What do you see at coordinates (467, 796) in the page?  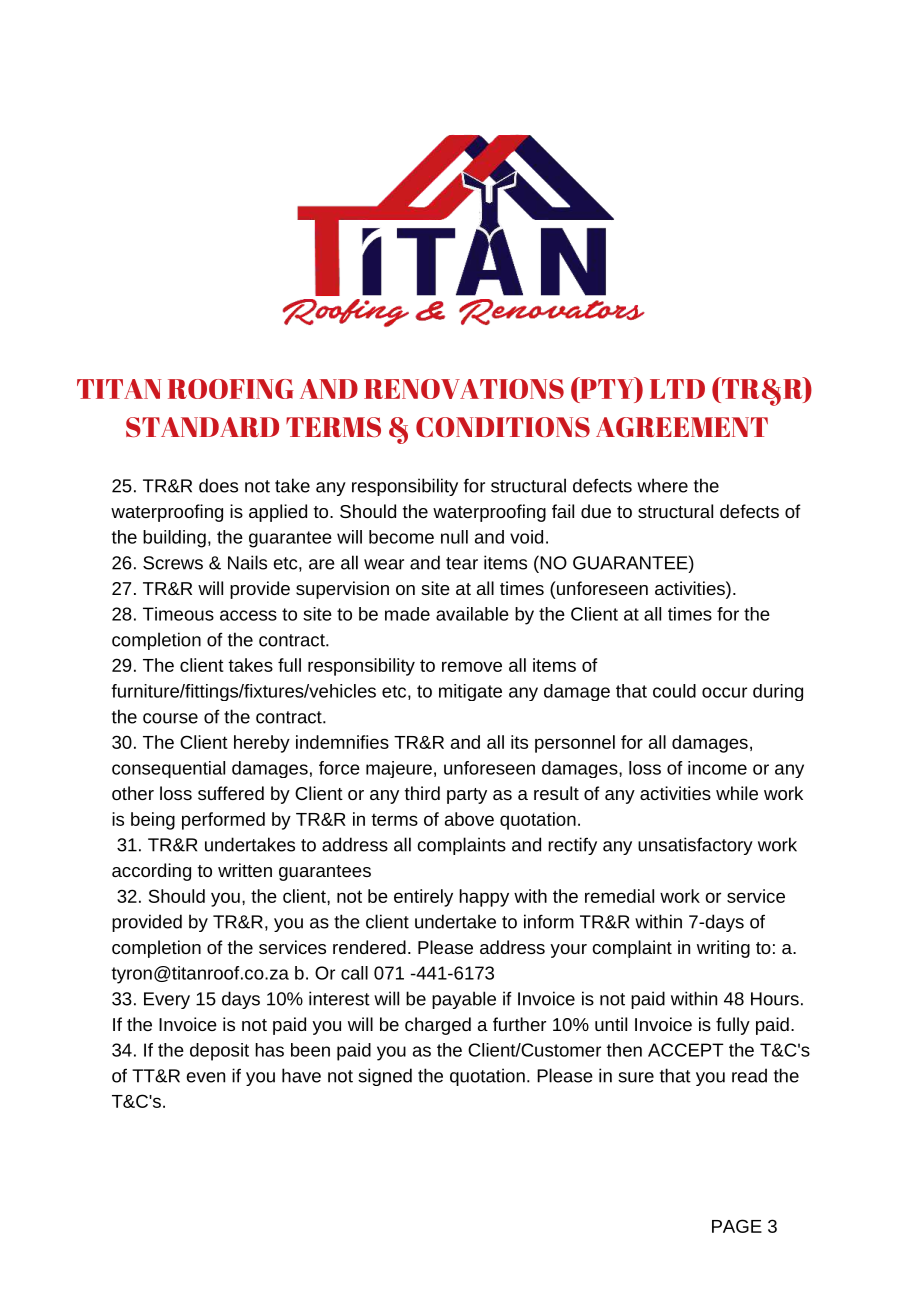 I see `party` at bounding box center [467, 796].
